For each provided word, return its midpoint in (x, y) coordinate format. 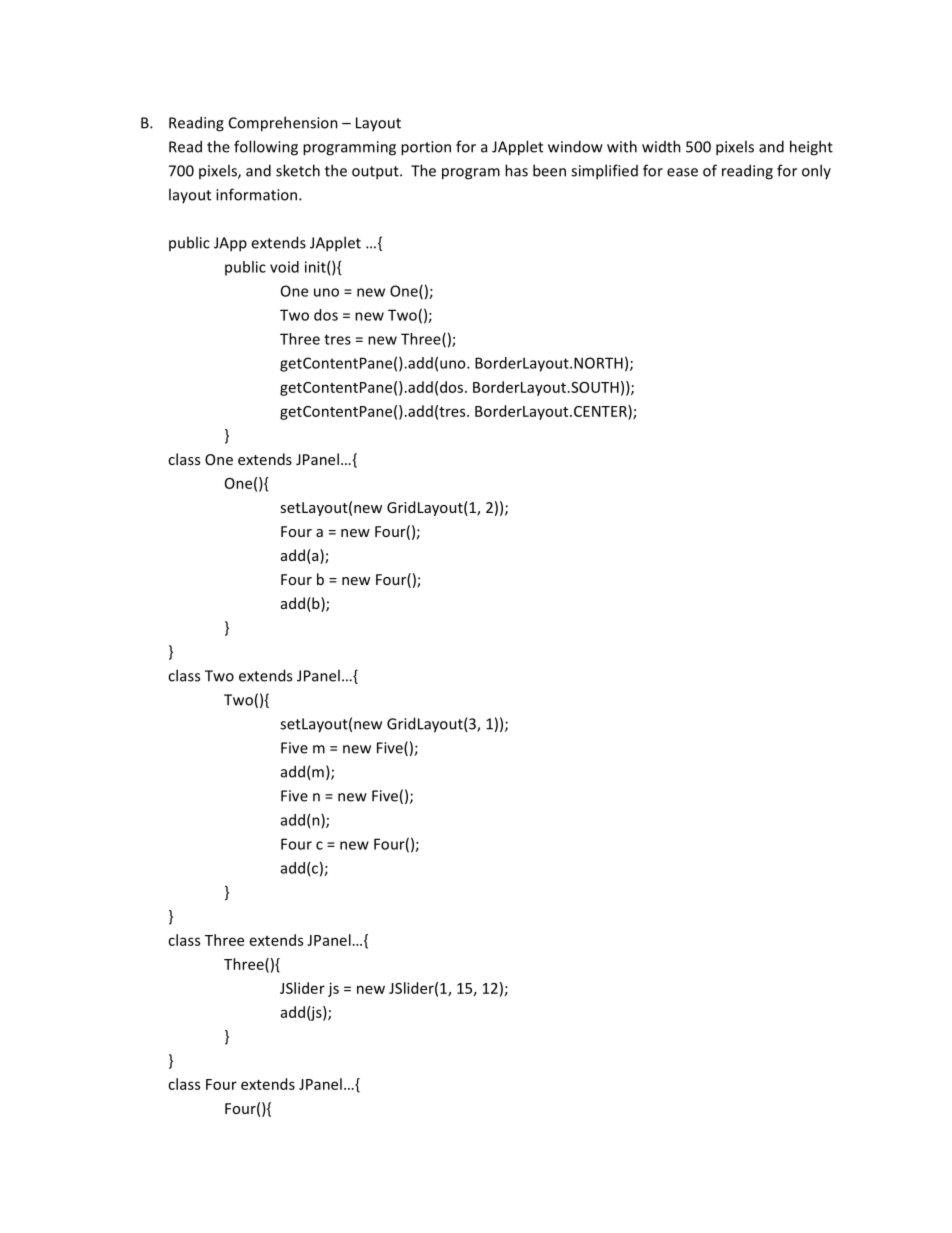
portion (426, 148)
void (284, 267)
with (622, 146)
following (266, 148)
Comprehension (283, 124)
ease (682, 172)
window (575, 146)
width (661, 146)
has (516, 170)
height (811, 148)
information (258, 194)
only (816, 171)
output (376, 173)
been (549, 170)
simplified (604, 172)
